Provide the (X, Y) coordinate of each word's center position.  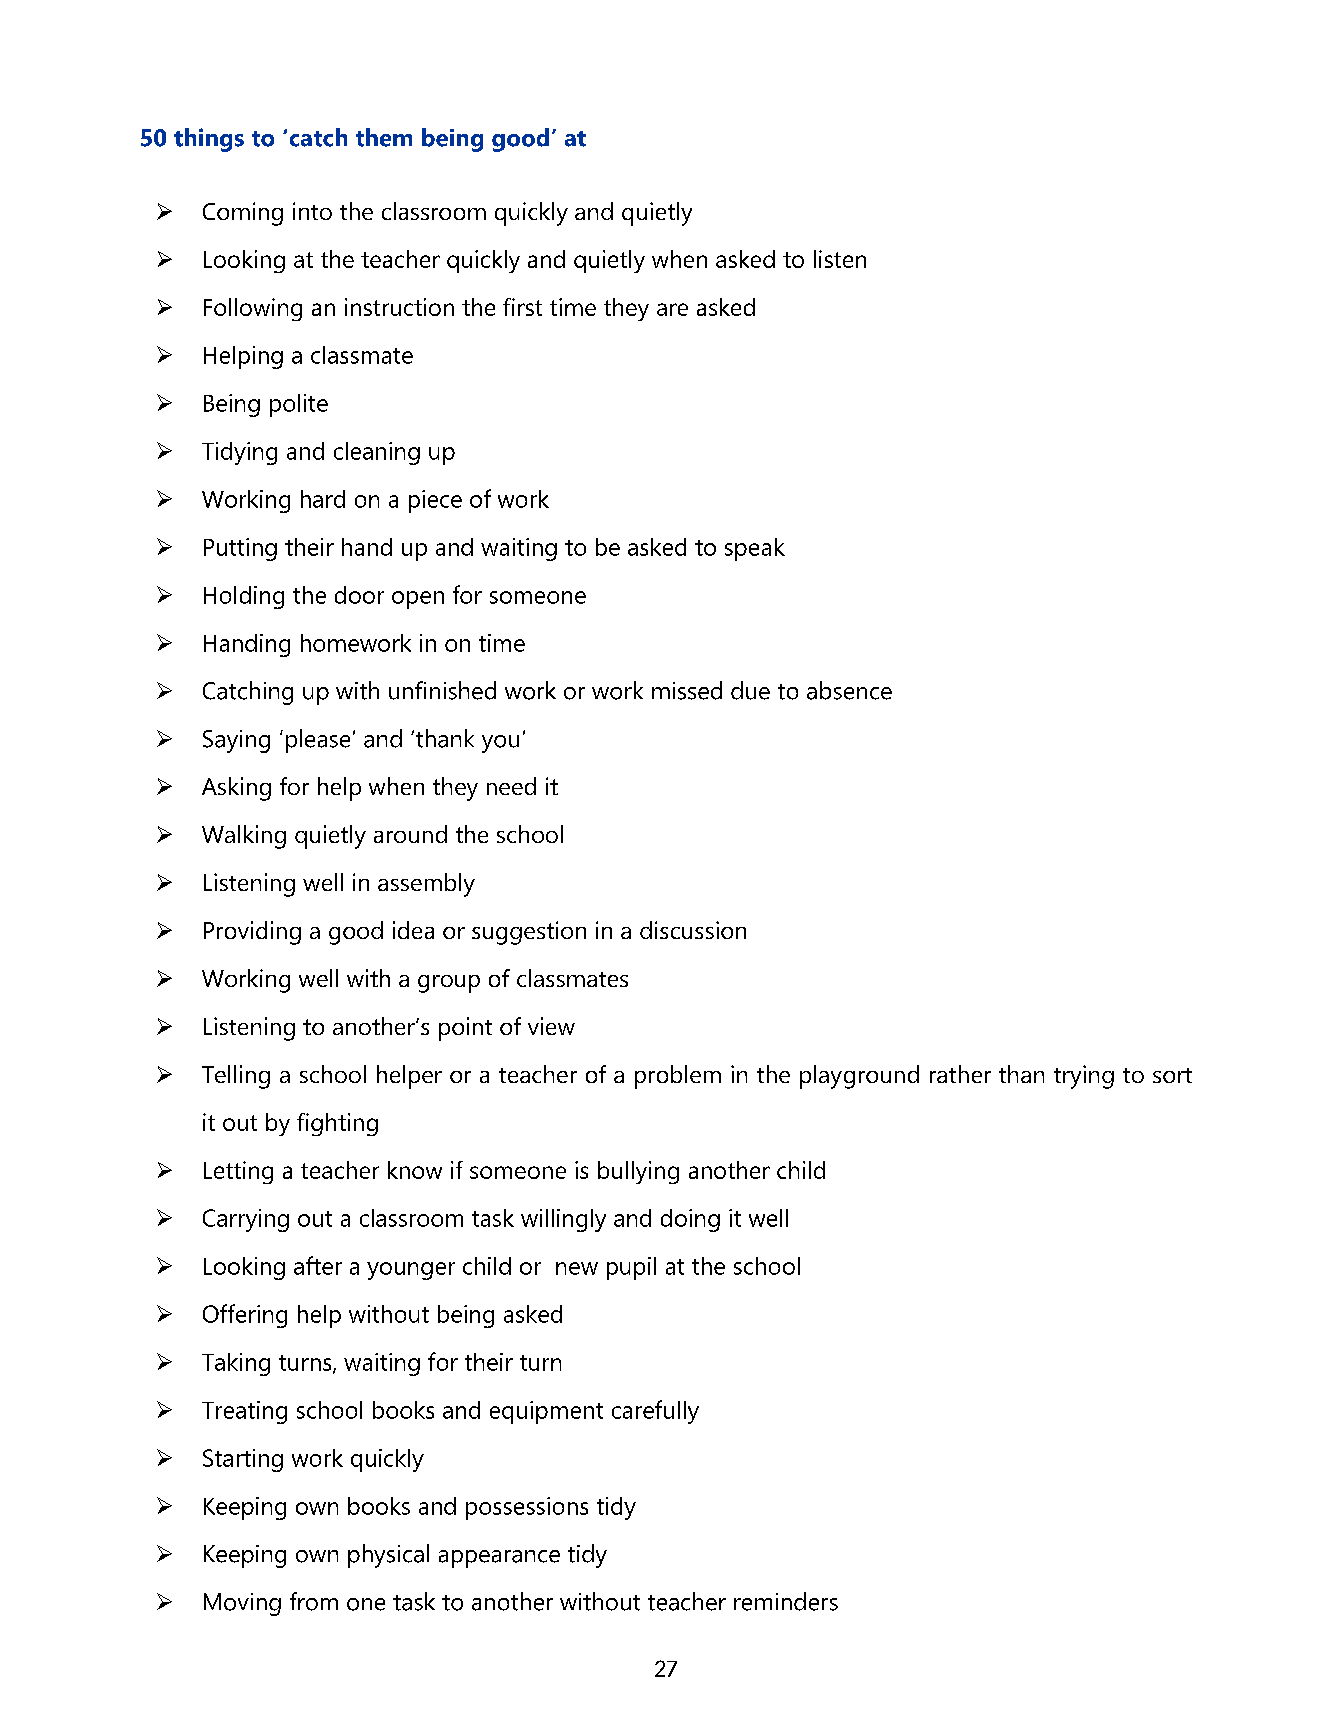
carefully (655, 1412)
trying (1084, 1077)
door (359, 595)
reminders (786, 1601)
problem (678, 1077)
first (522, 307)
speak (755, 549)
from (314, 1601)
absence (849, 690)
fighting (337, 1124)
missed (687, 690)
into (312, 211)
